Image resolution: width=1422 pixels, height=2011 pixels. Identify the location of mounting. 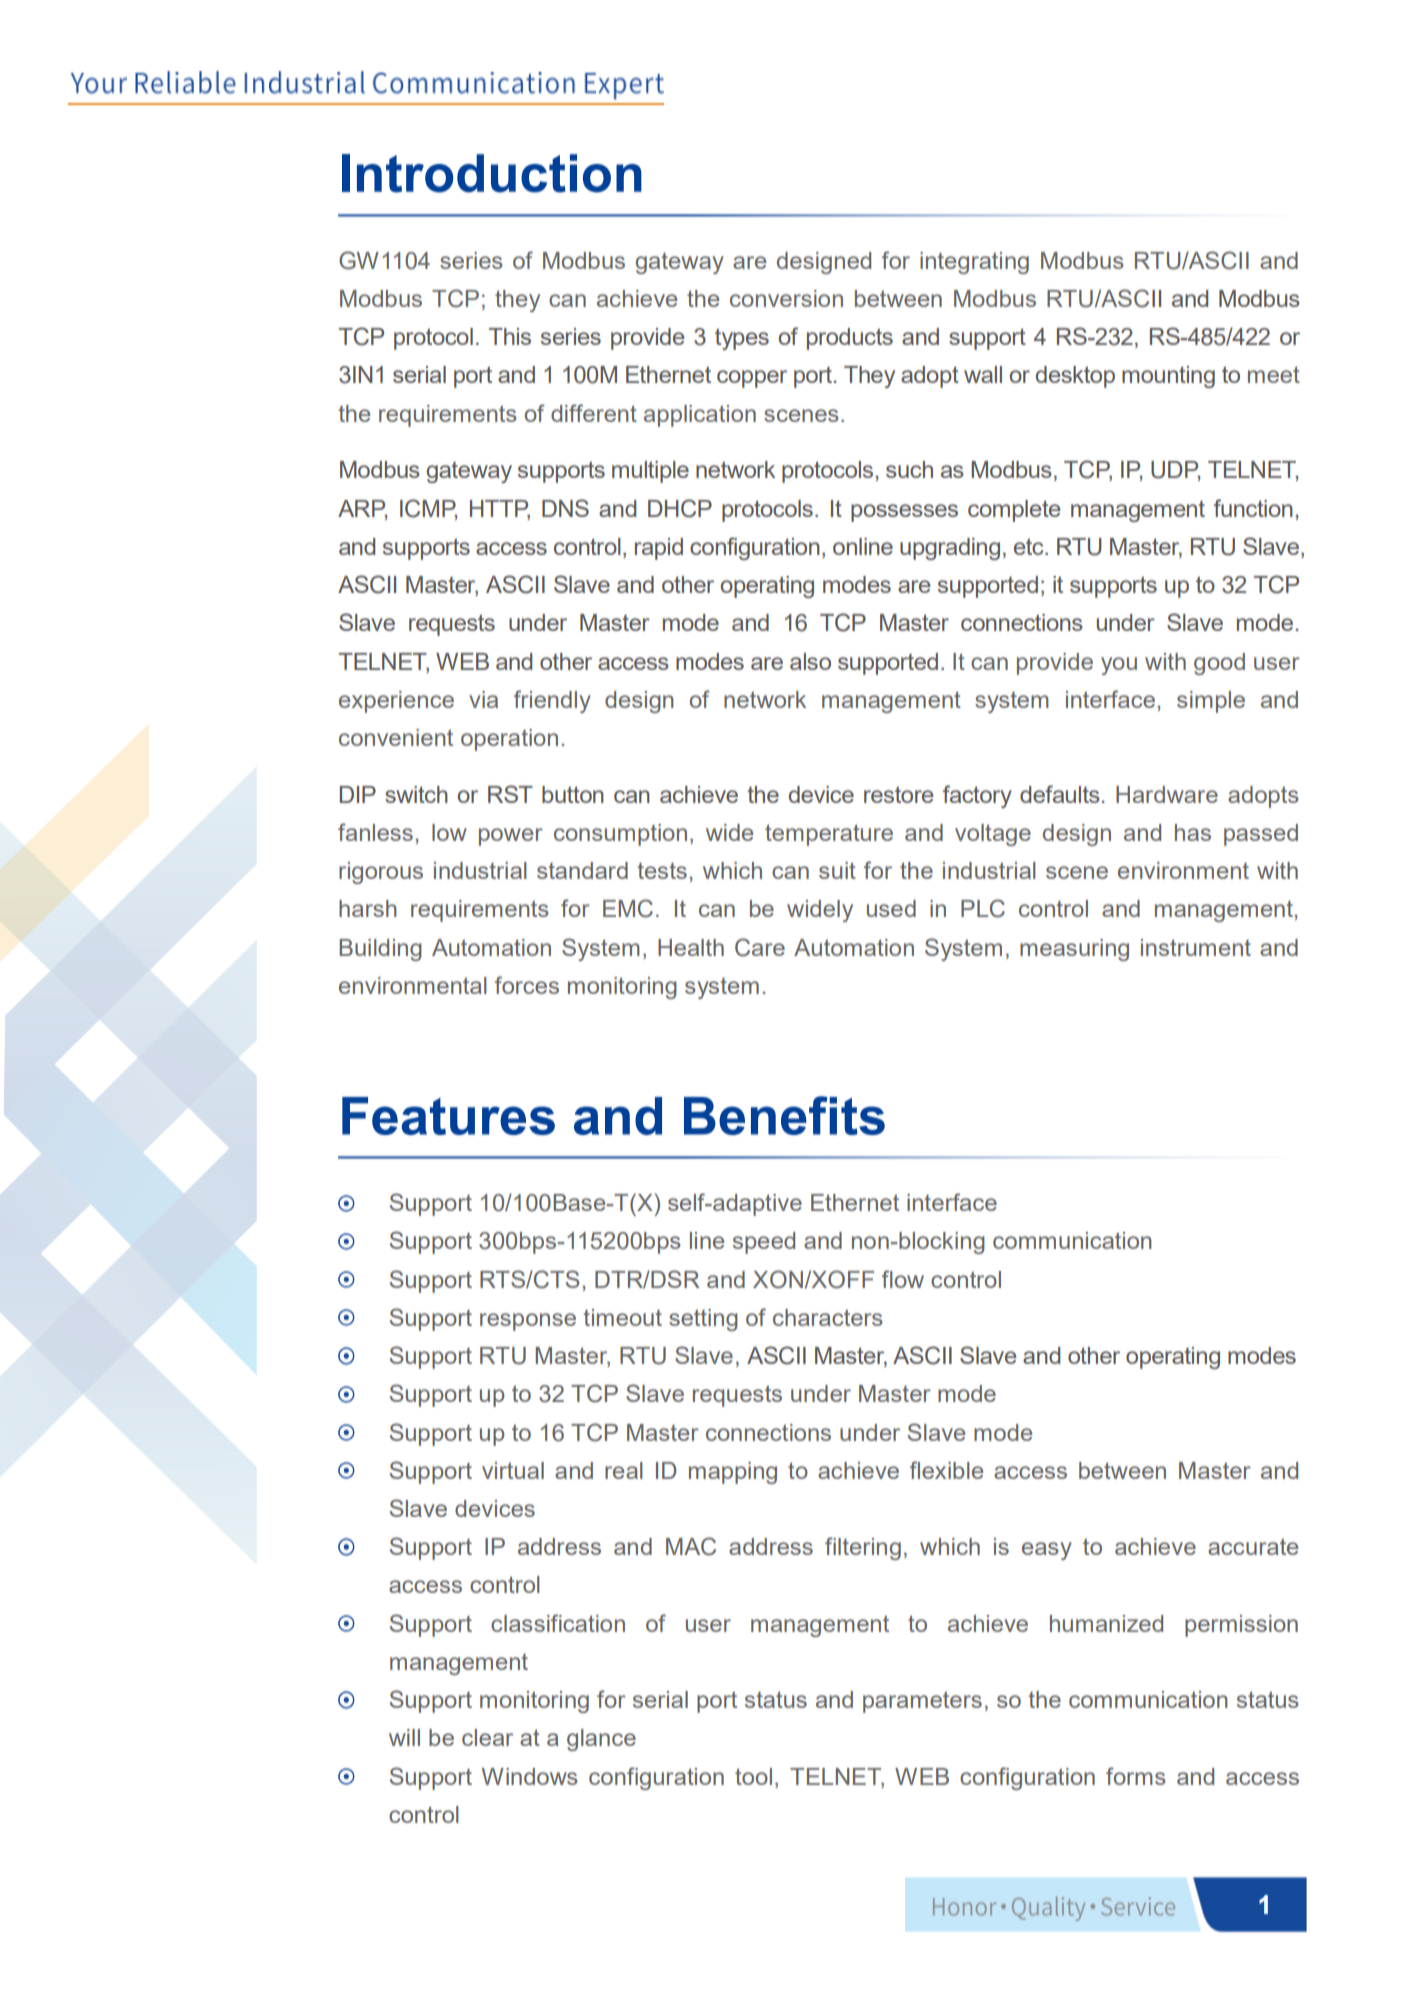
(1168, 377).
